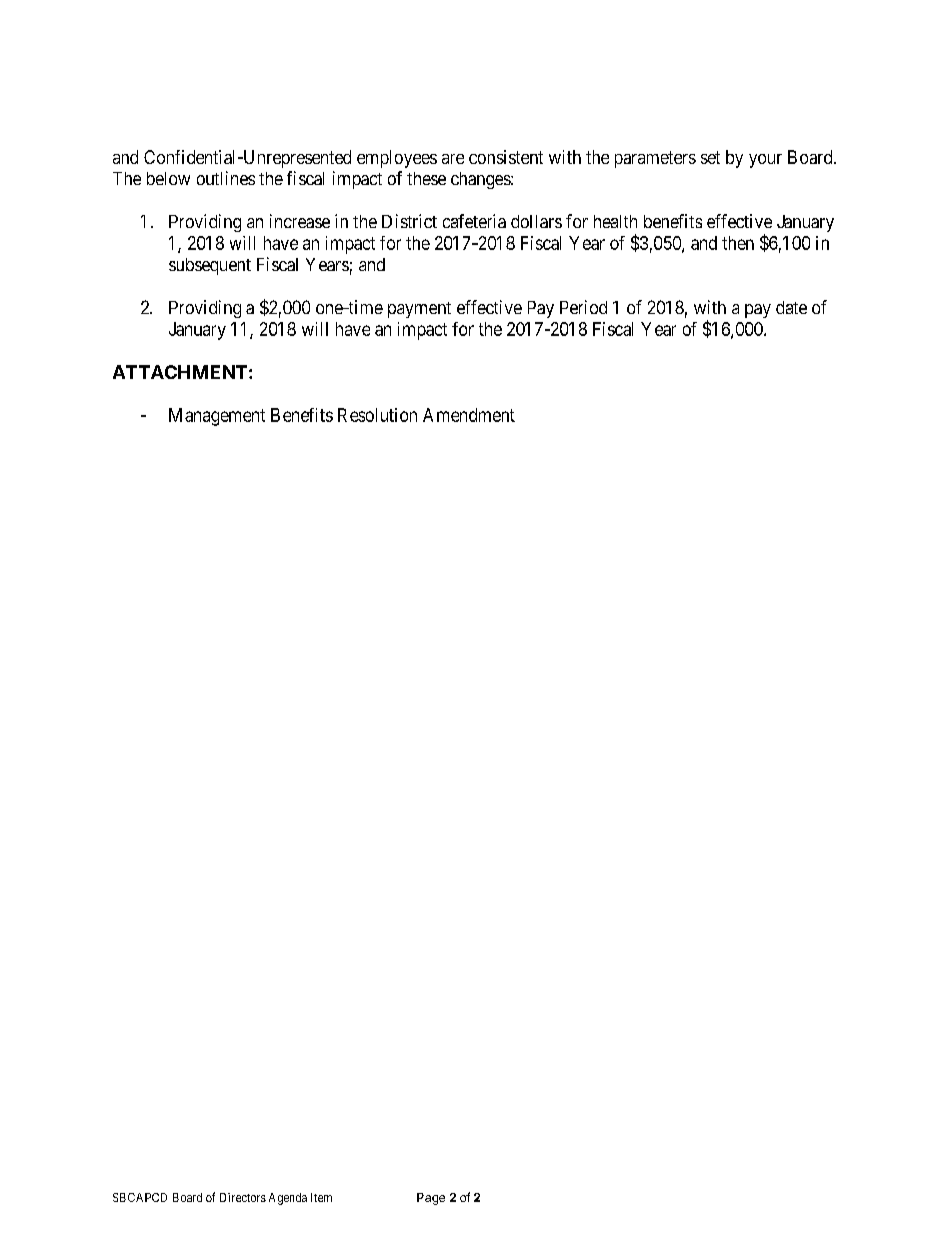  Describe the element at coordinates (321, 1197) in the screenshot. I see `Item` at that location.
